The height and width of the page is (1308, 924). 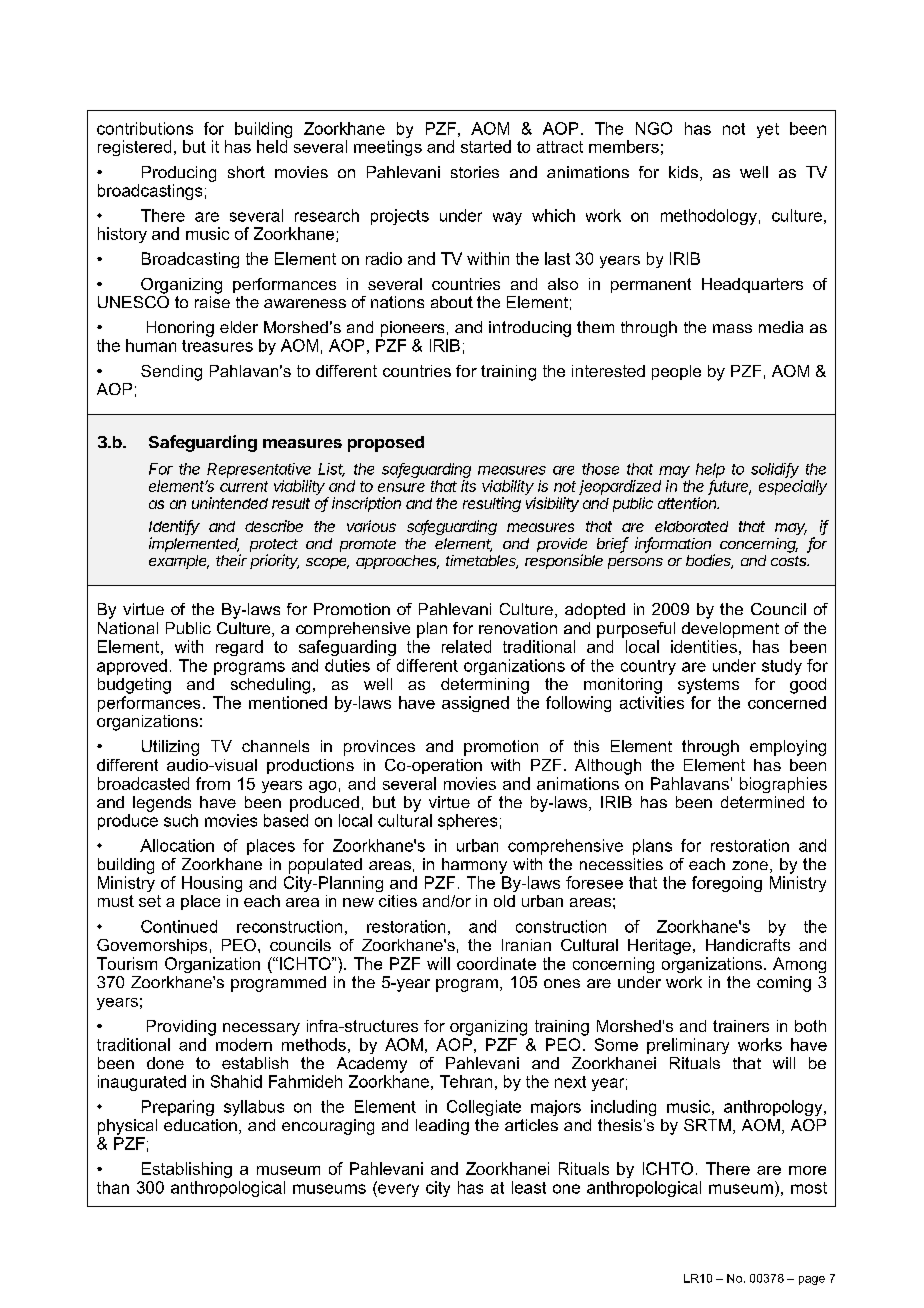 I want to click on kids, so click(x=683, y=172).
